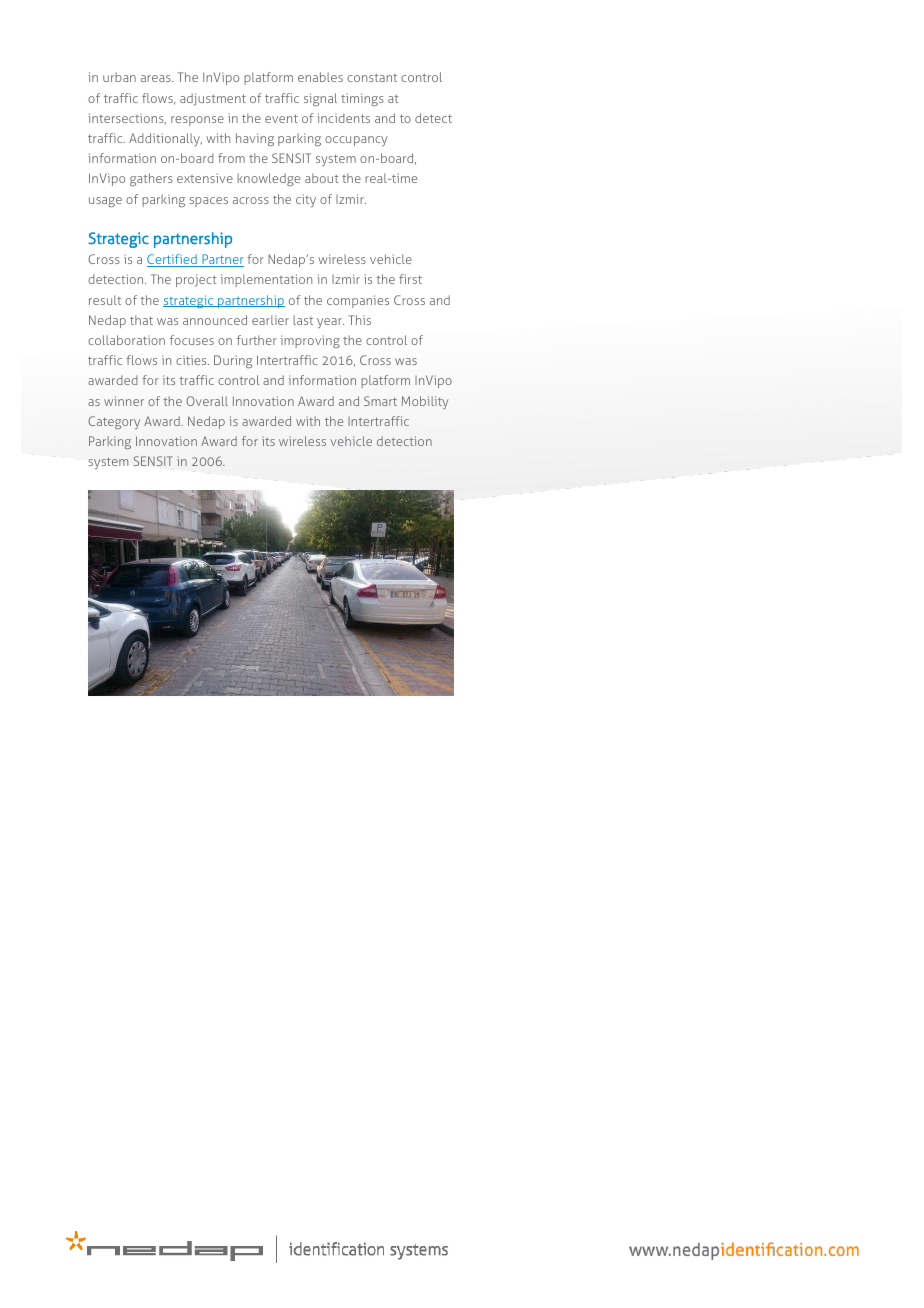 This page has height=1308, width=924. I want to click on that, so click(141, 320).
